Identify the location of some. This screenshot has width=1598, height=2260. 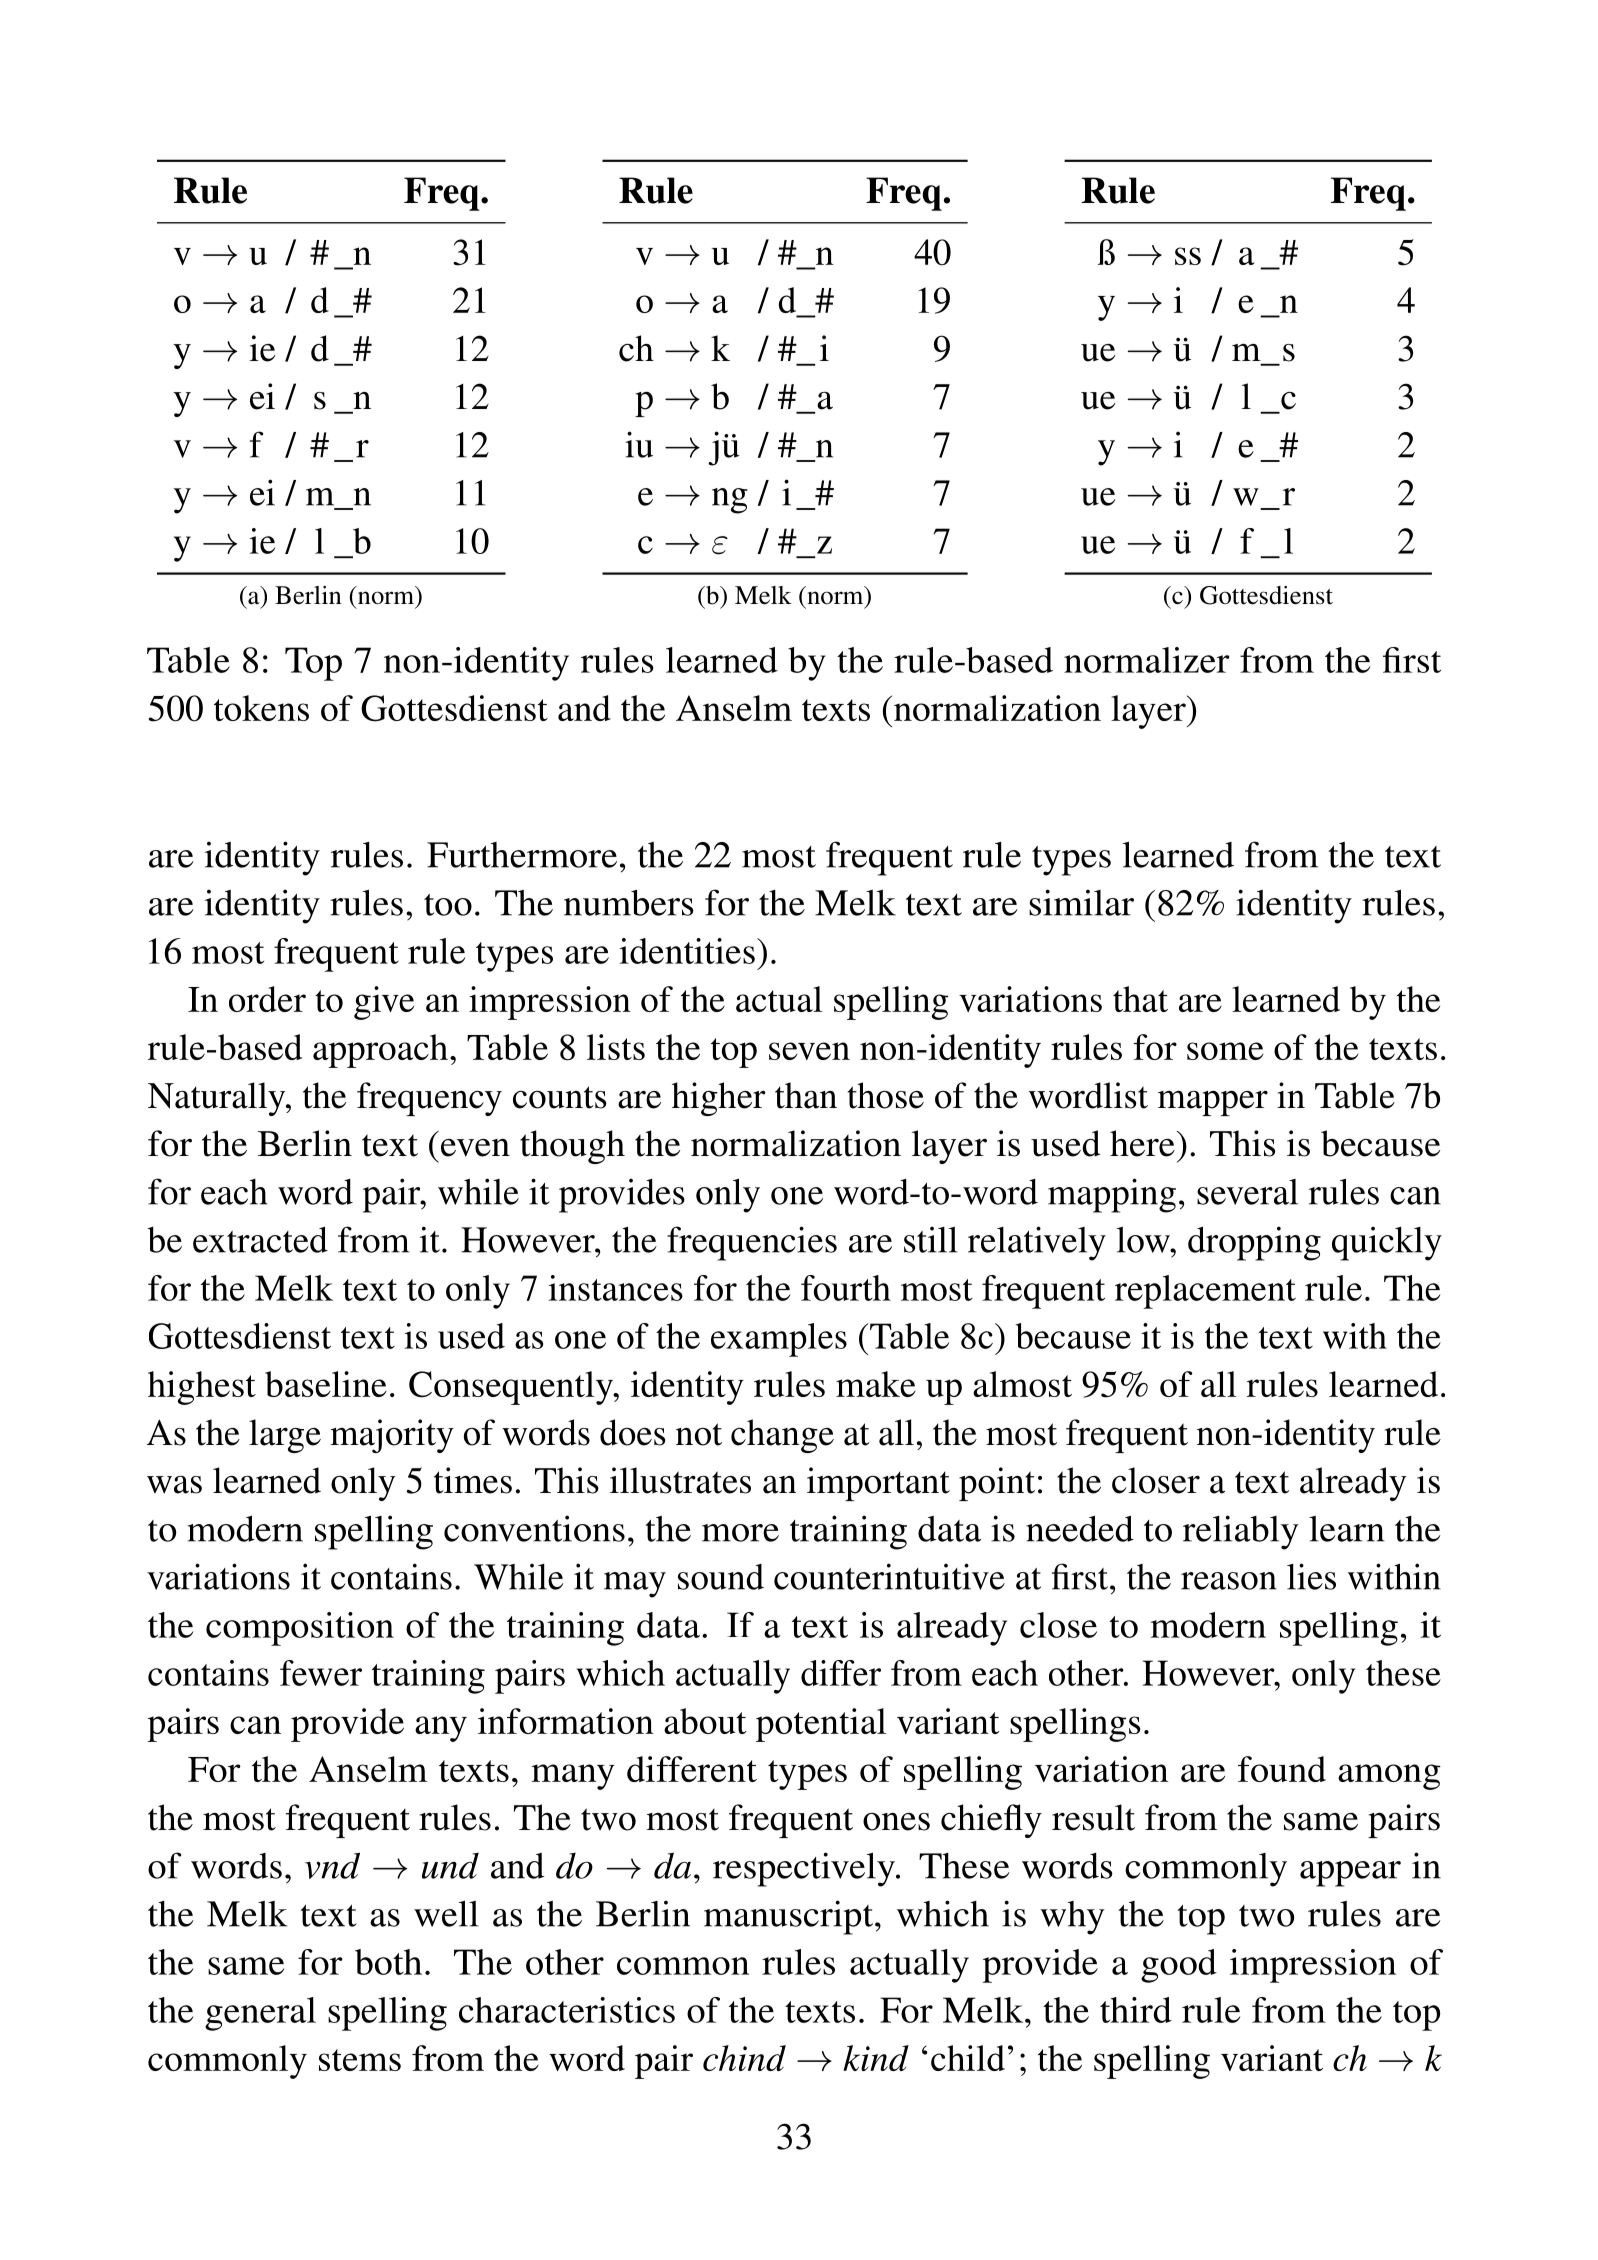
(1225, 1051).
